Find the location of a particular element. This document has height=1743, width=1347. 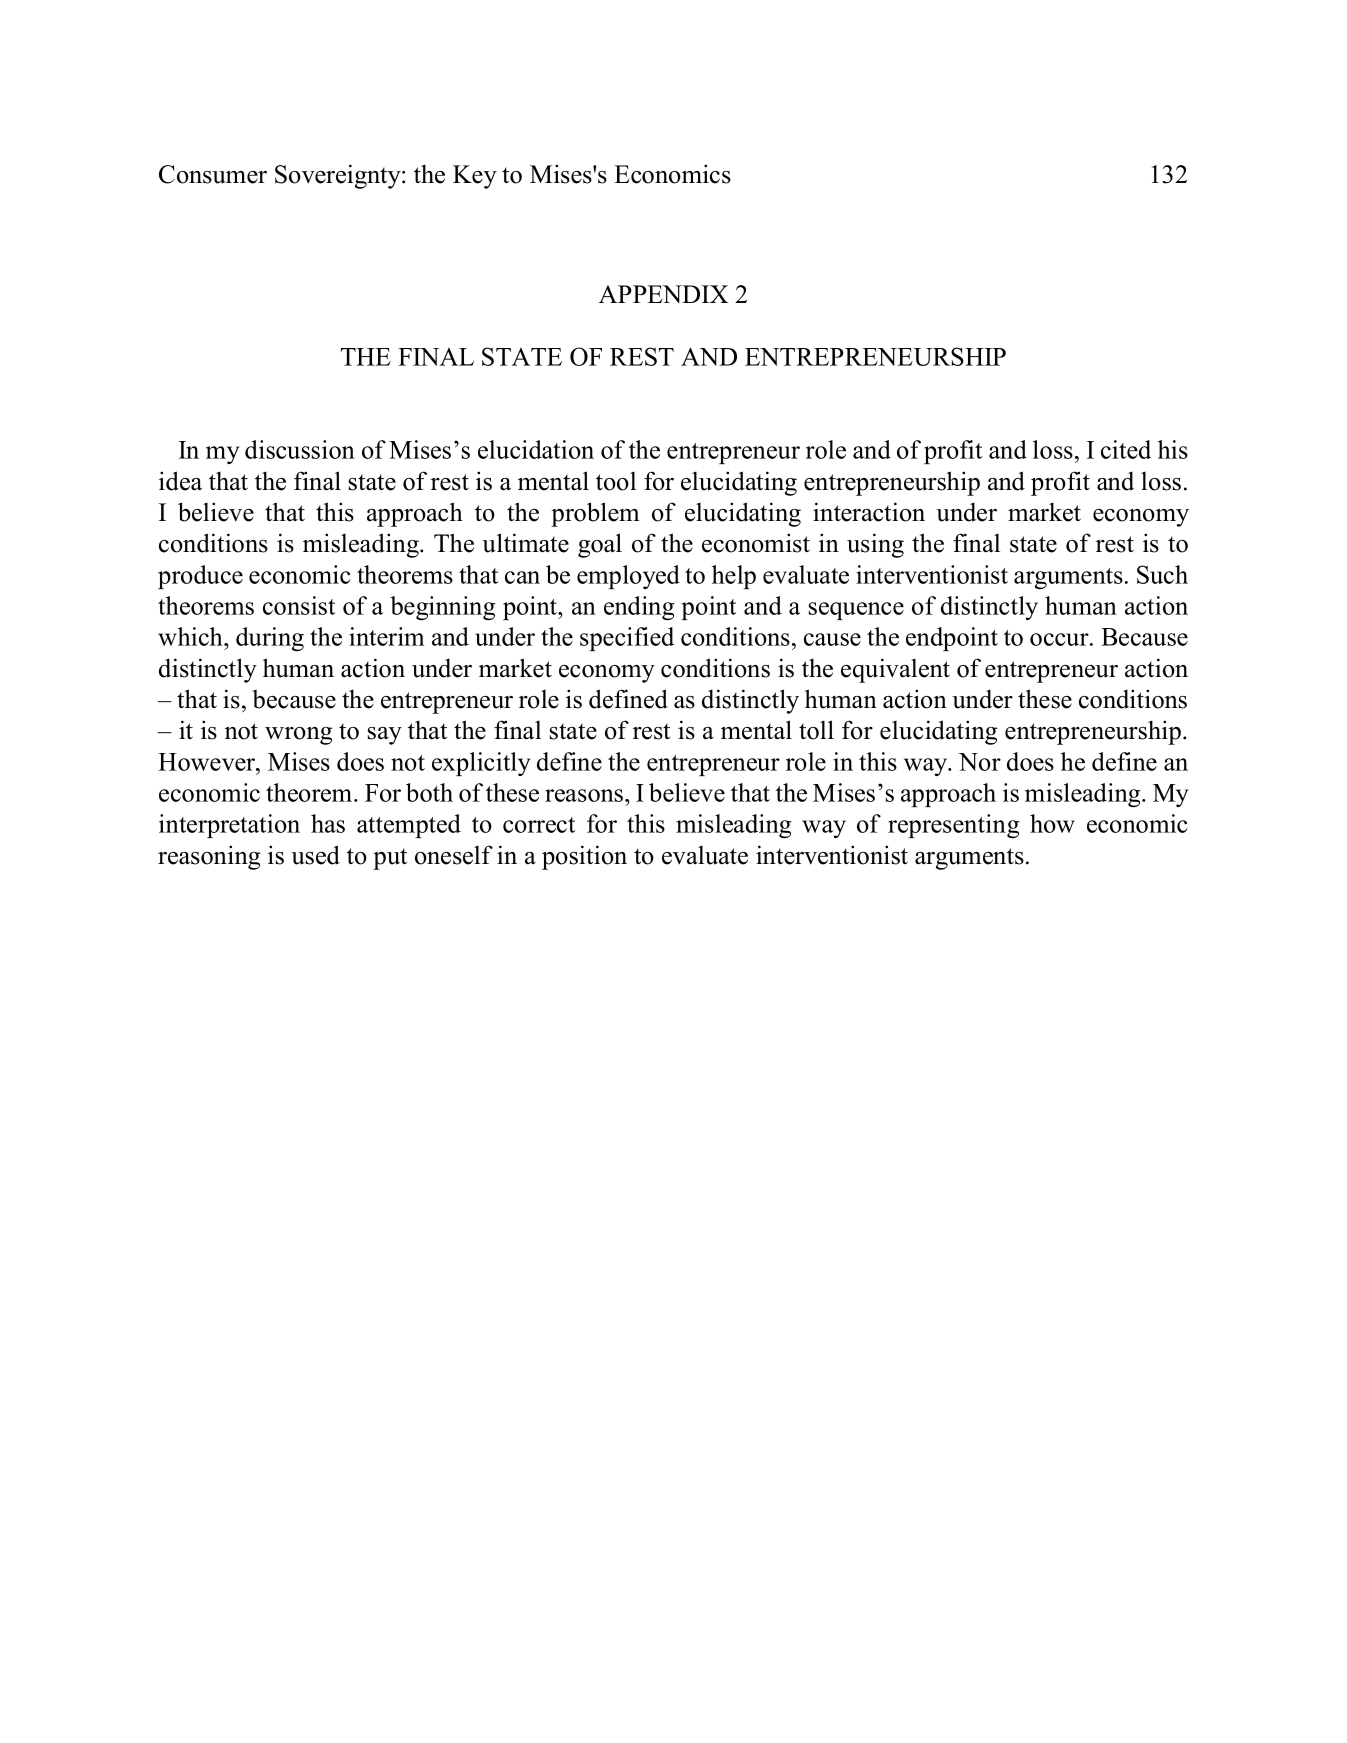

Sovereignty is located at coordinates (339, 176).
